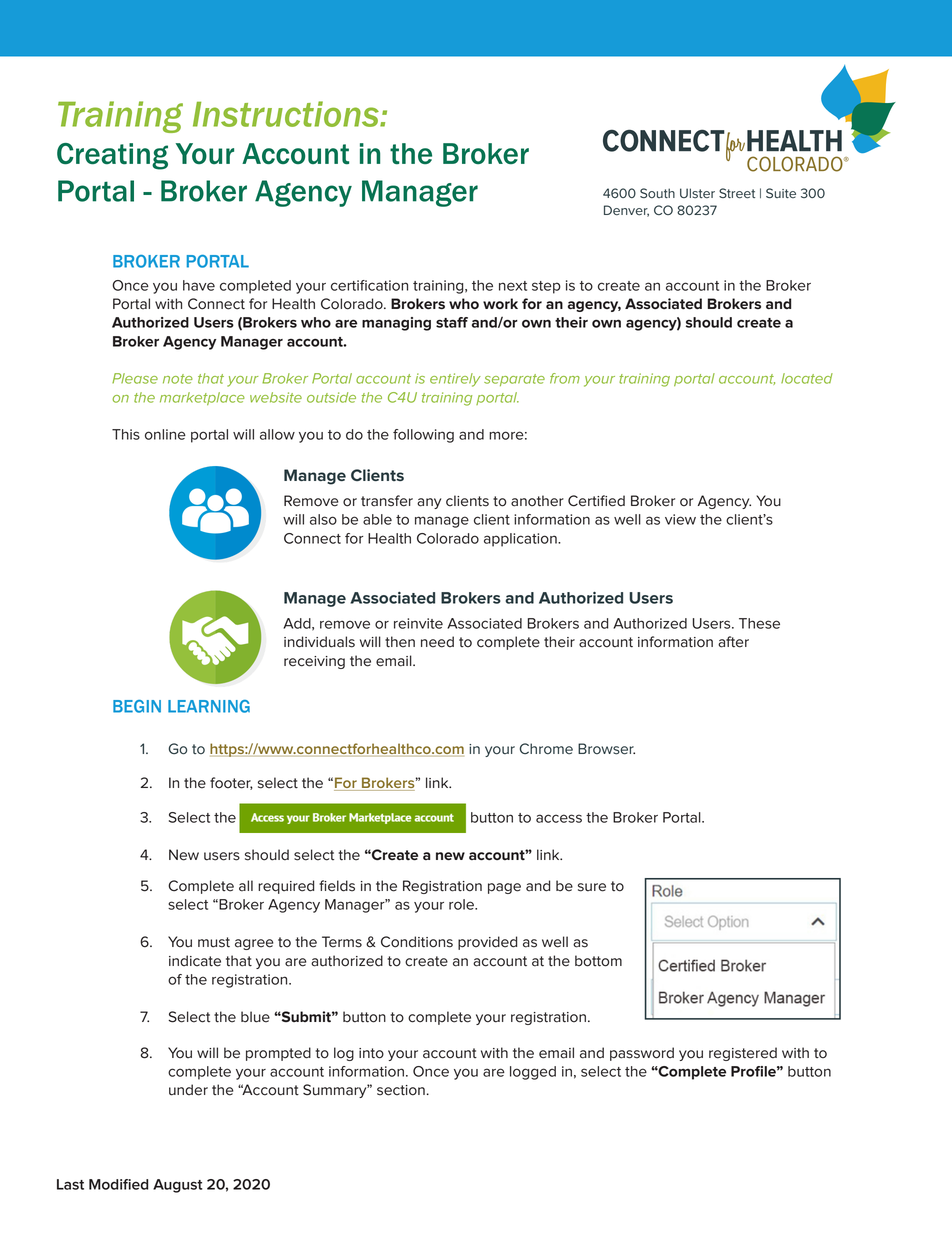 Image resolution: width=952 pixels, height=1233 pixels. I want to click on after, so click(733, 642).
